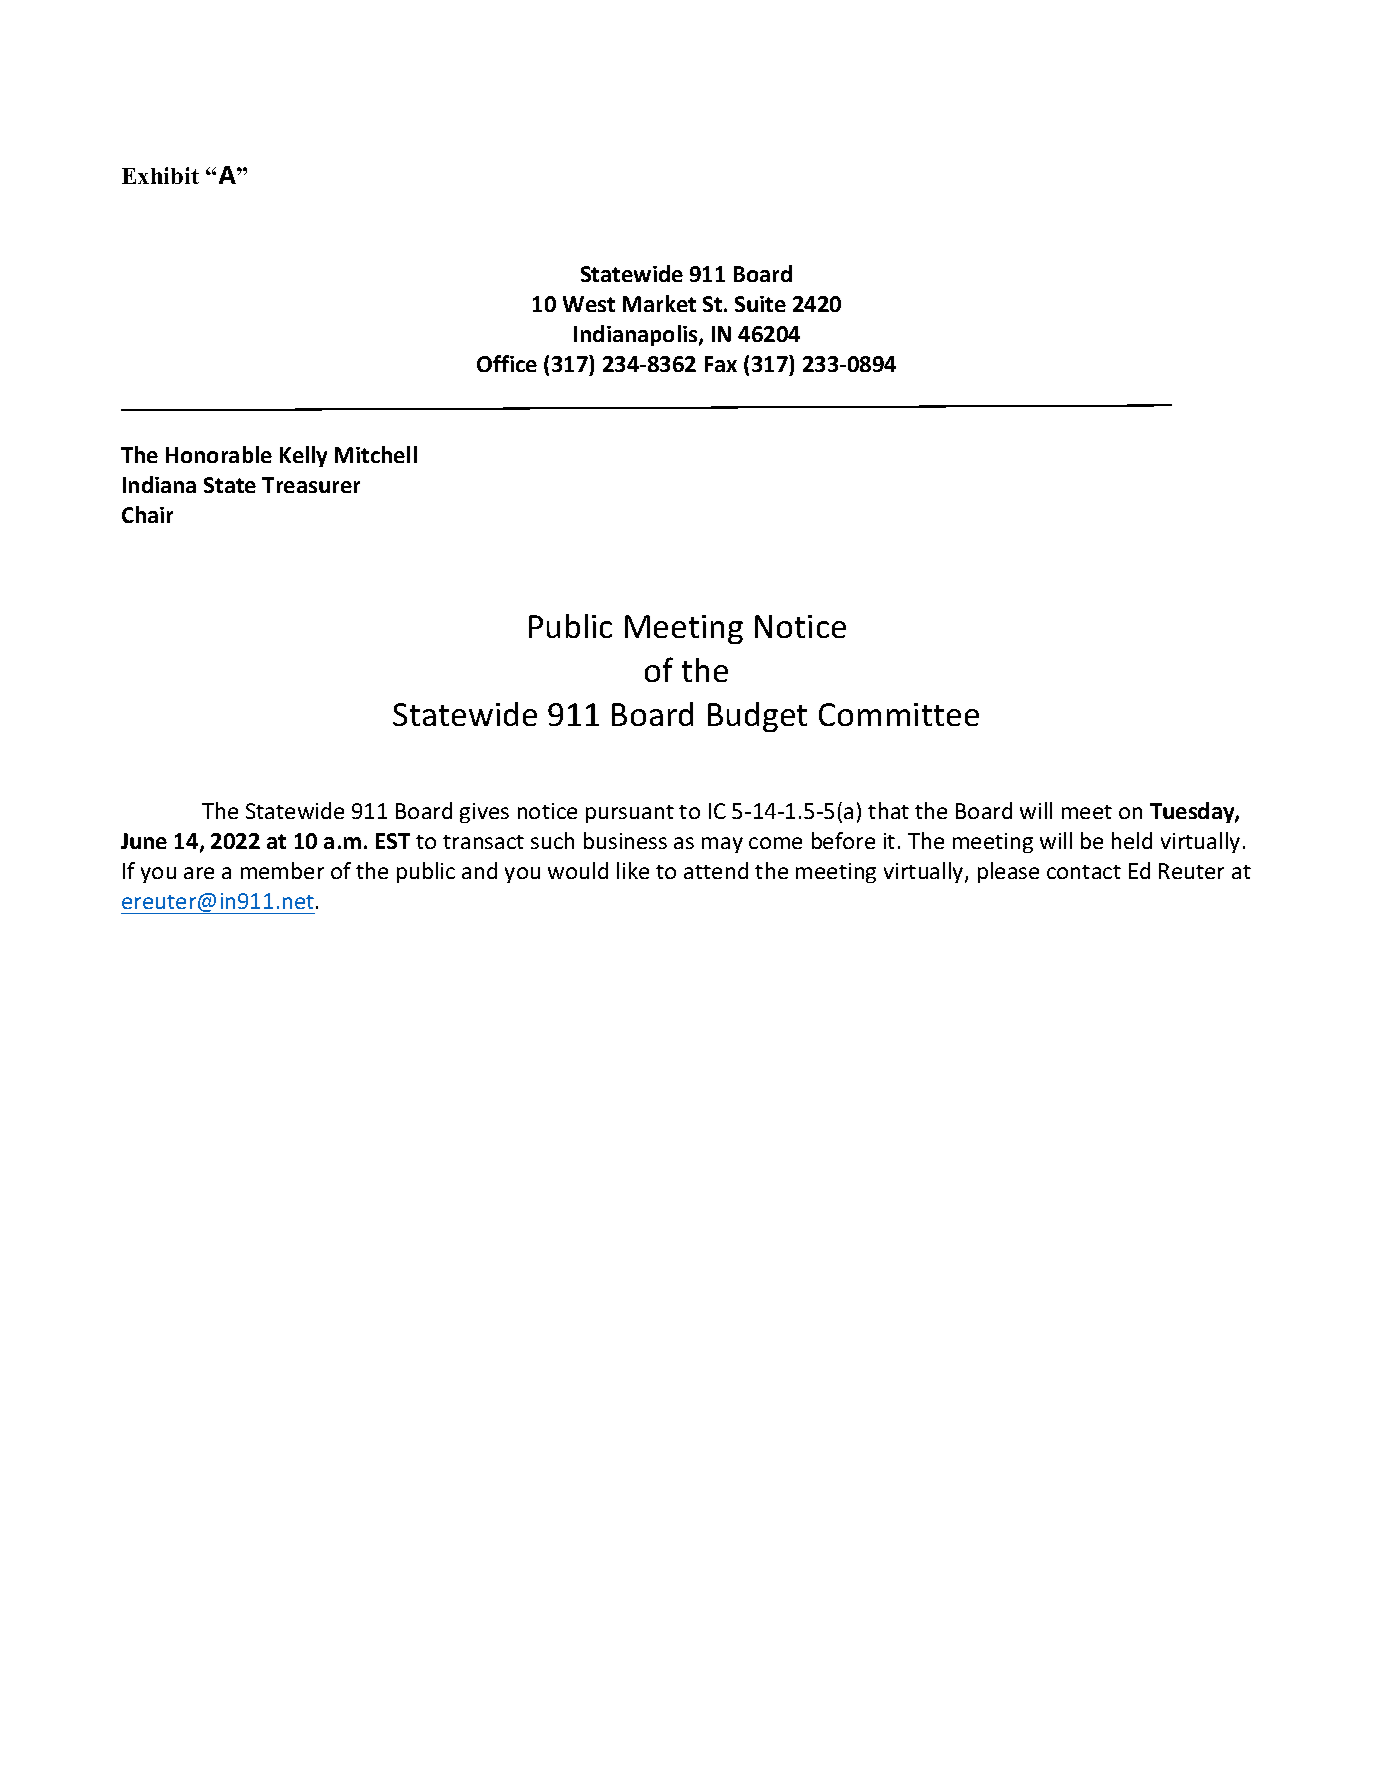 The image size is (1374, 1778). I want to click on Fax, so click(721, 364).
